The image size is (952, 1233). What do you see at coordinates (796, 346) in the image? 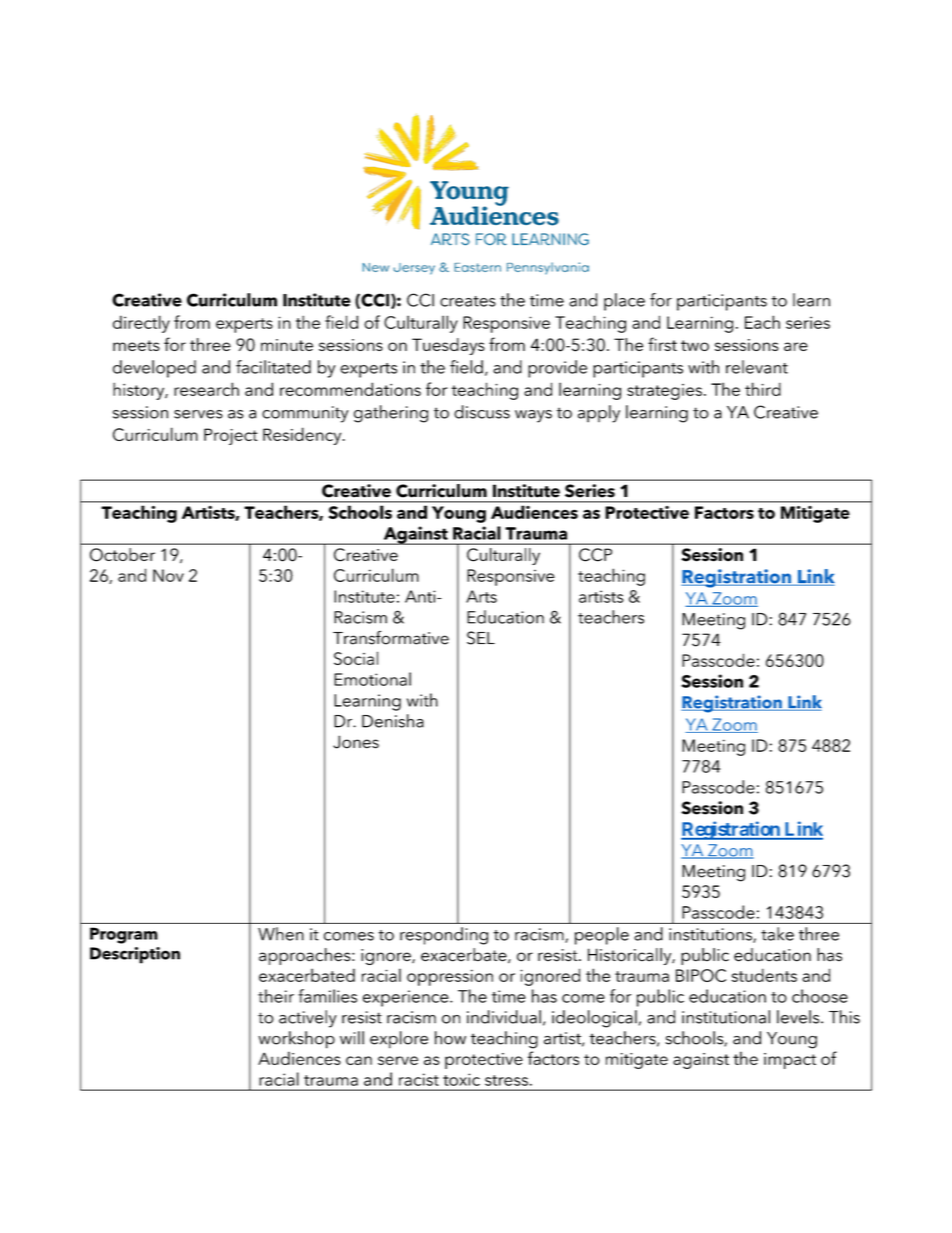
I see `are` at bounding box center [796, 346].
